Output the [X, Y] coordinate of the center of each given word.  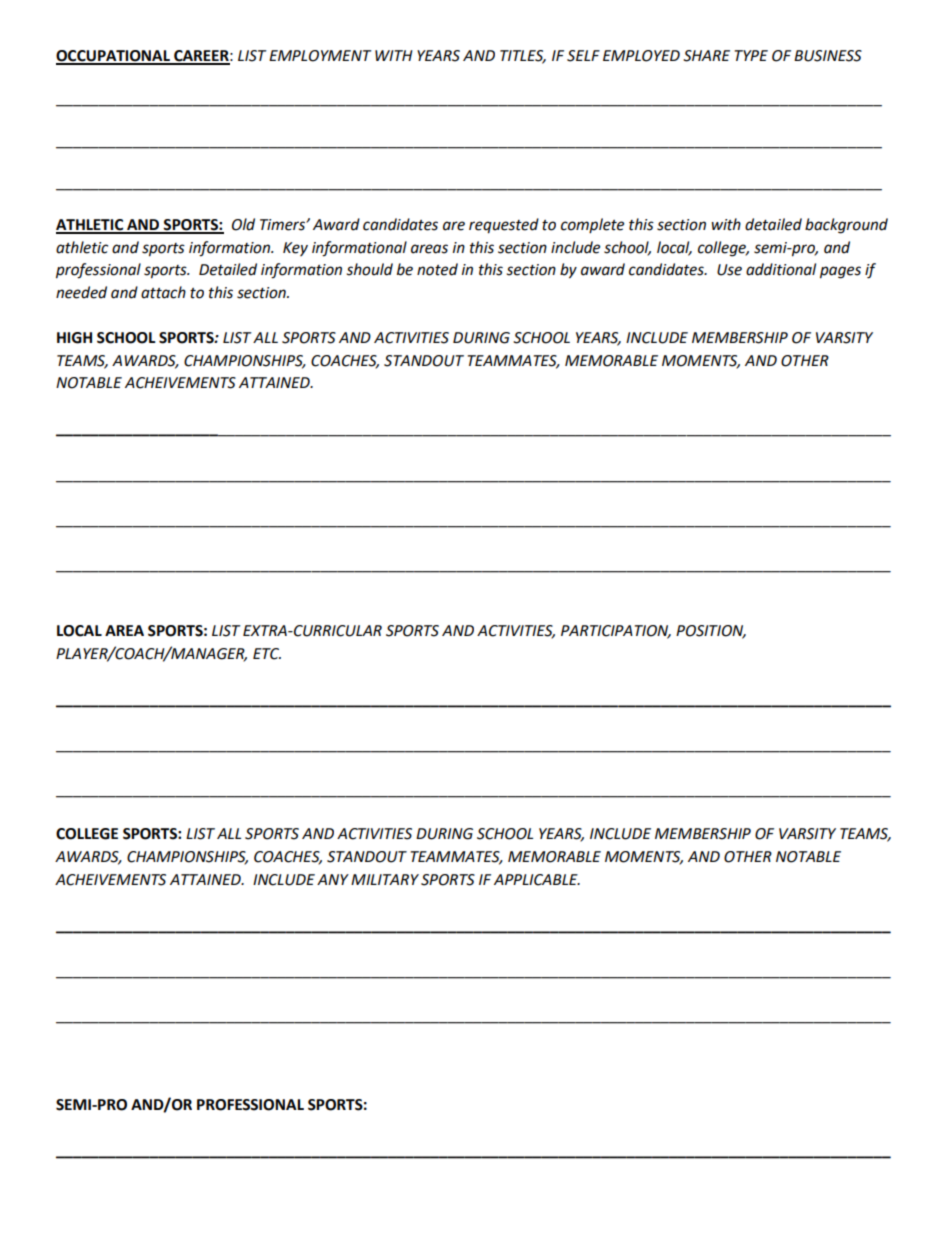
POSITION [711, 632]
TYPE [751, 55]
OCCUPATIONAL [114, 57]
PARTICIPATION [616, 632]
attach [163, 292]
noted [437, 269]
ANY [333, 879]
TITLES [523, 57]
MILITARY [385, 879]
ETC [267, 654]
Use [729, 270]
